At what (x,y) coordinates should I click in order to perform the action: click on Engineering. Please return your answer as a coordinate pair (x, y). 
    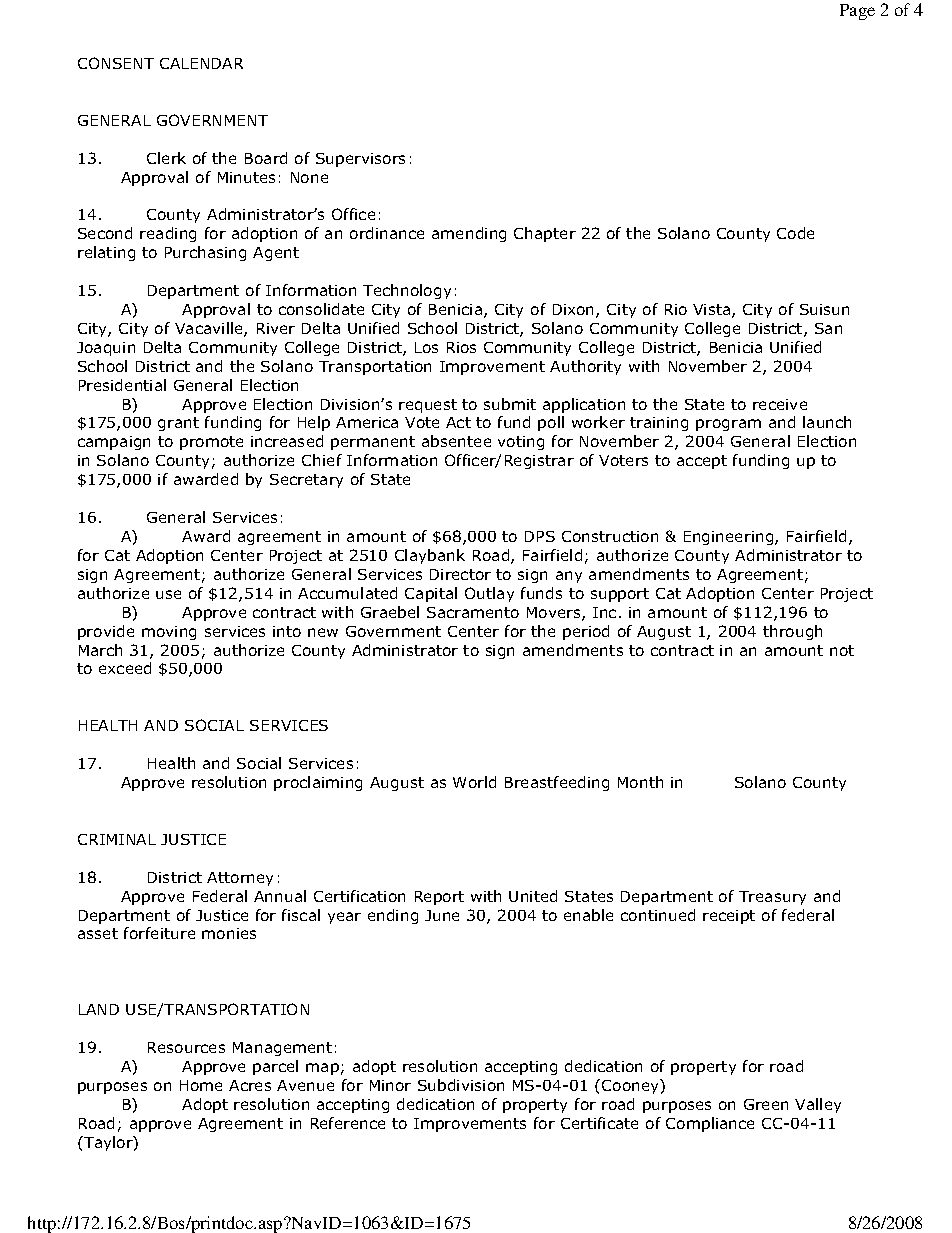
    Looking at the image, I should click on (730, 538).
